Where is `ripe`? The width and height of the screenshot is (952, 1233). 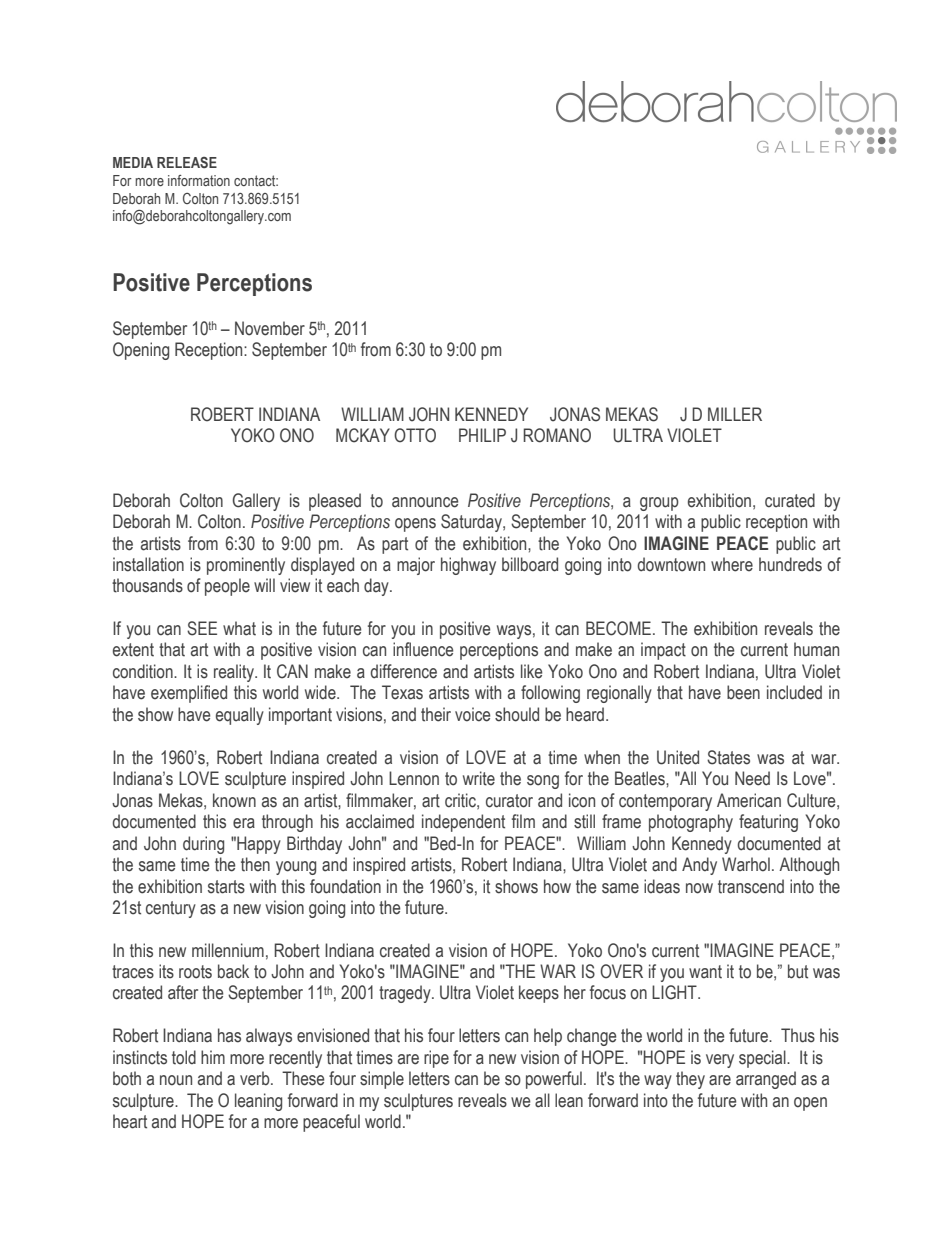
ripe is located at coordinates (436, 1059).
